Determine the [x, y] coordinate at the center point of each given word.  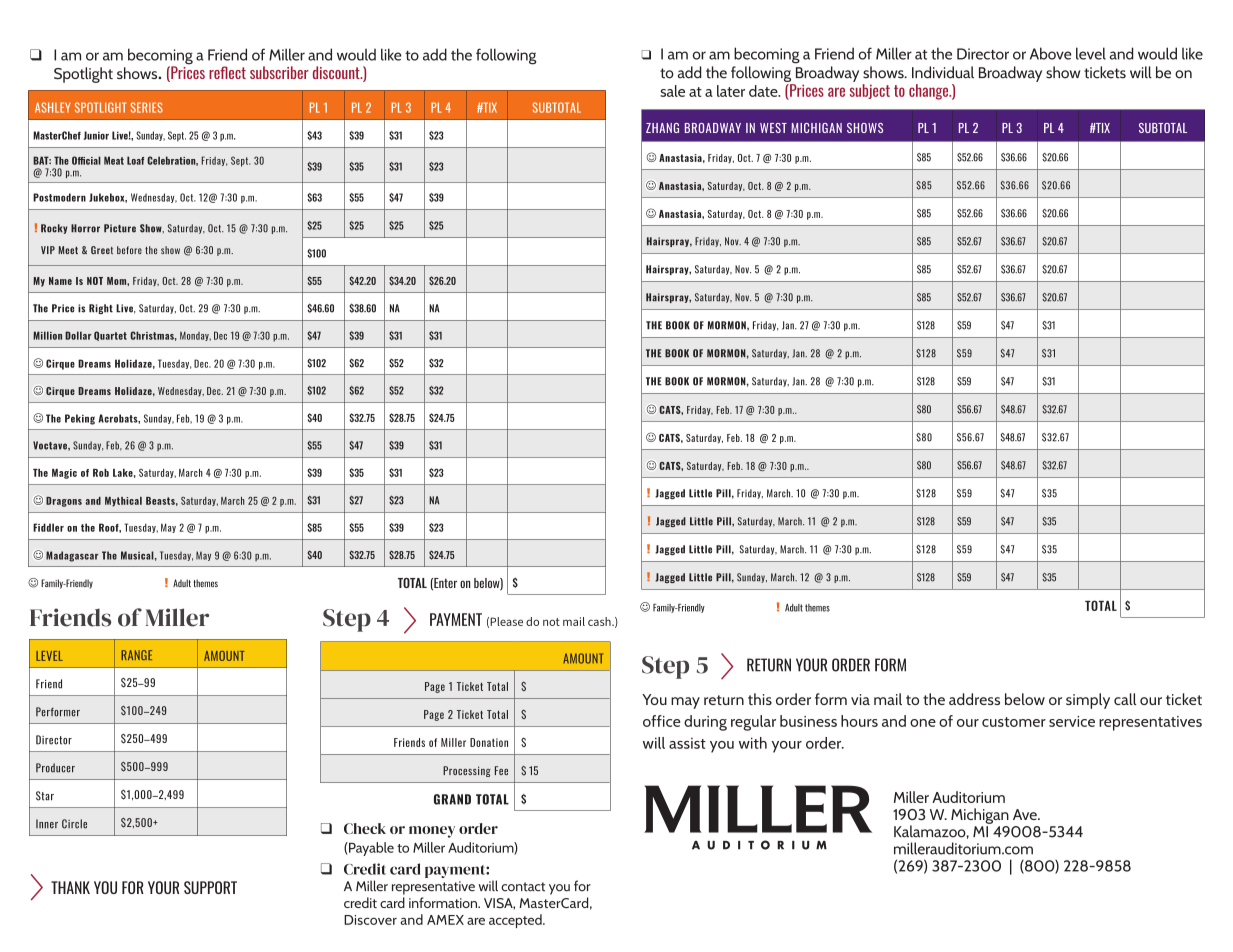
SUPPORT [210, 887]
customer [1014, 722]
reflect [227, 72]
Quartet [110, 336]
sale [672, 91]
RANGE [136, 655]
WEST [773, 128]
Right [101, 309]
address [974, 699]
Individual [943, 72]
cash [600, 621]
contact [523, 887]
